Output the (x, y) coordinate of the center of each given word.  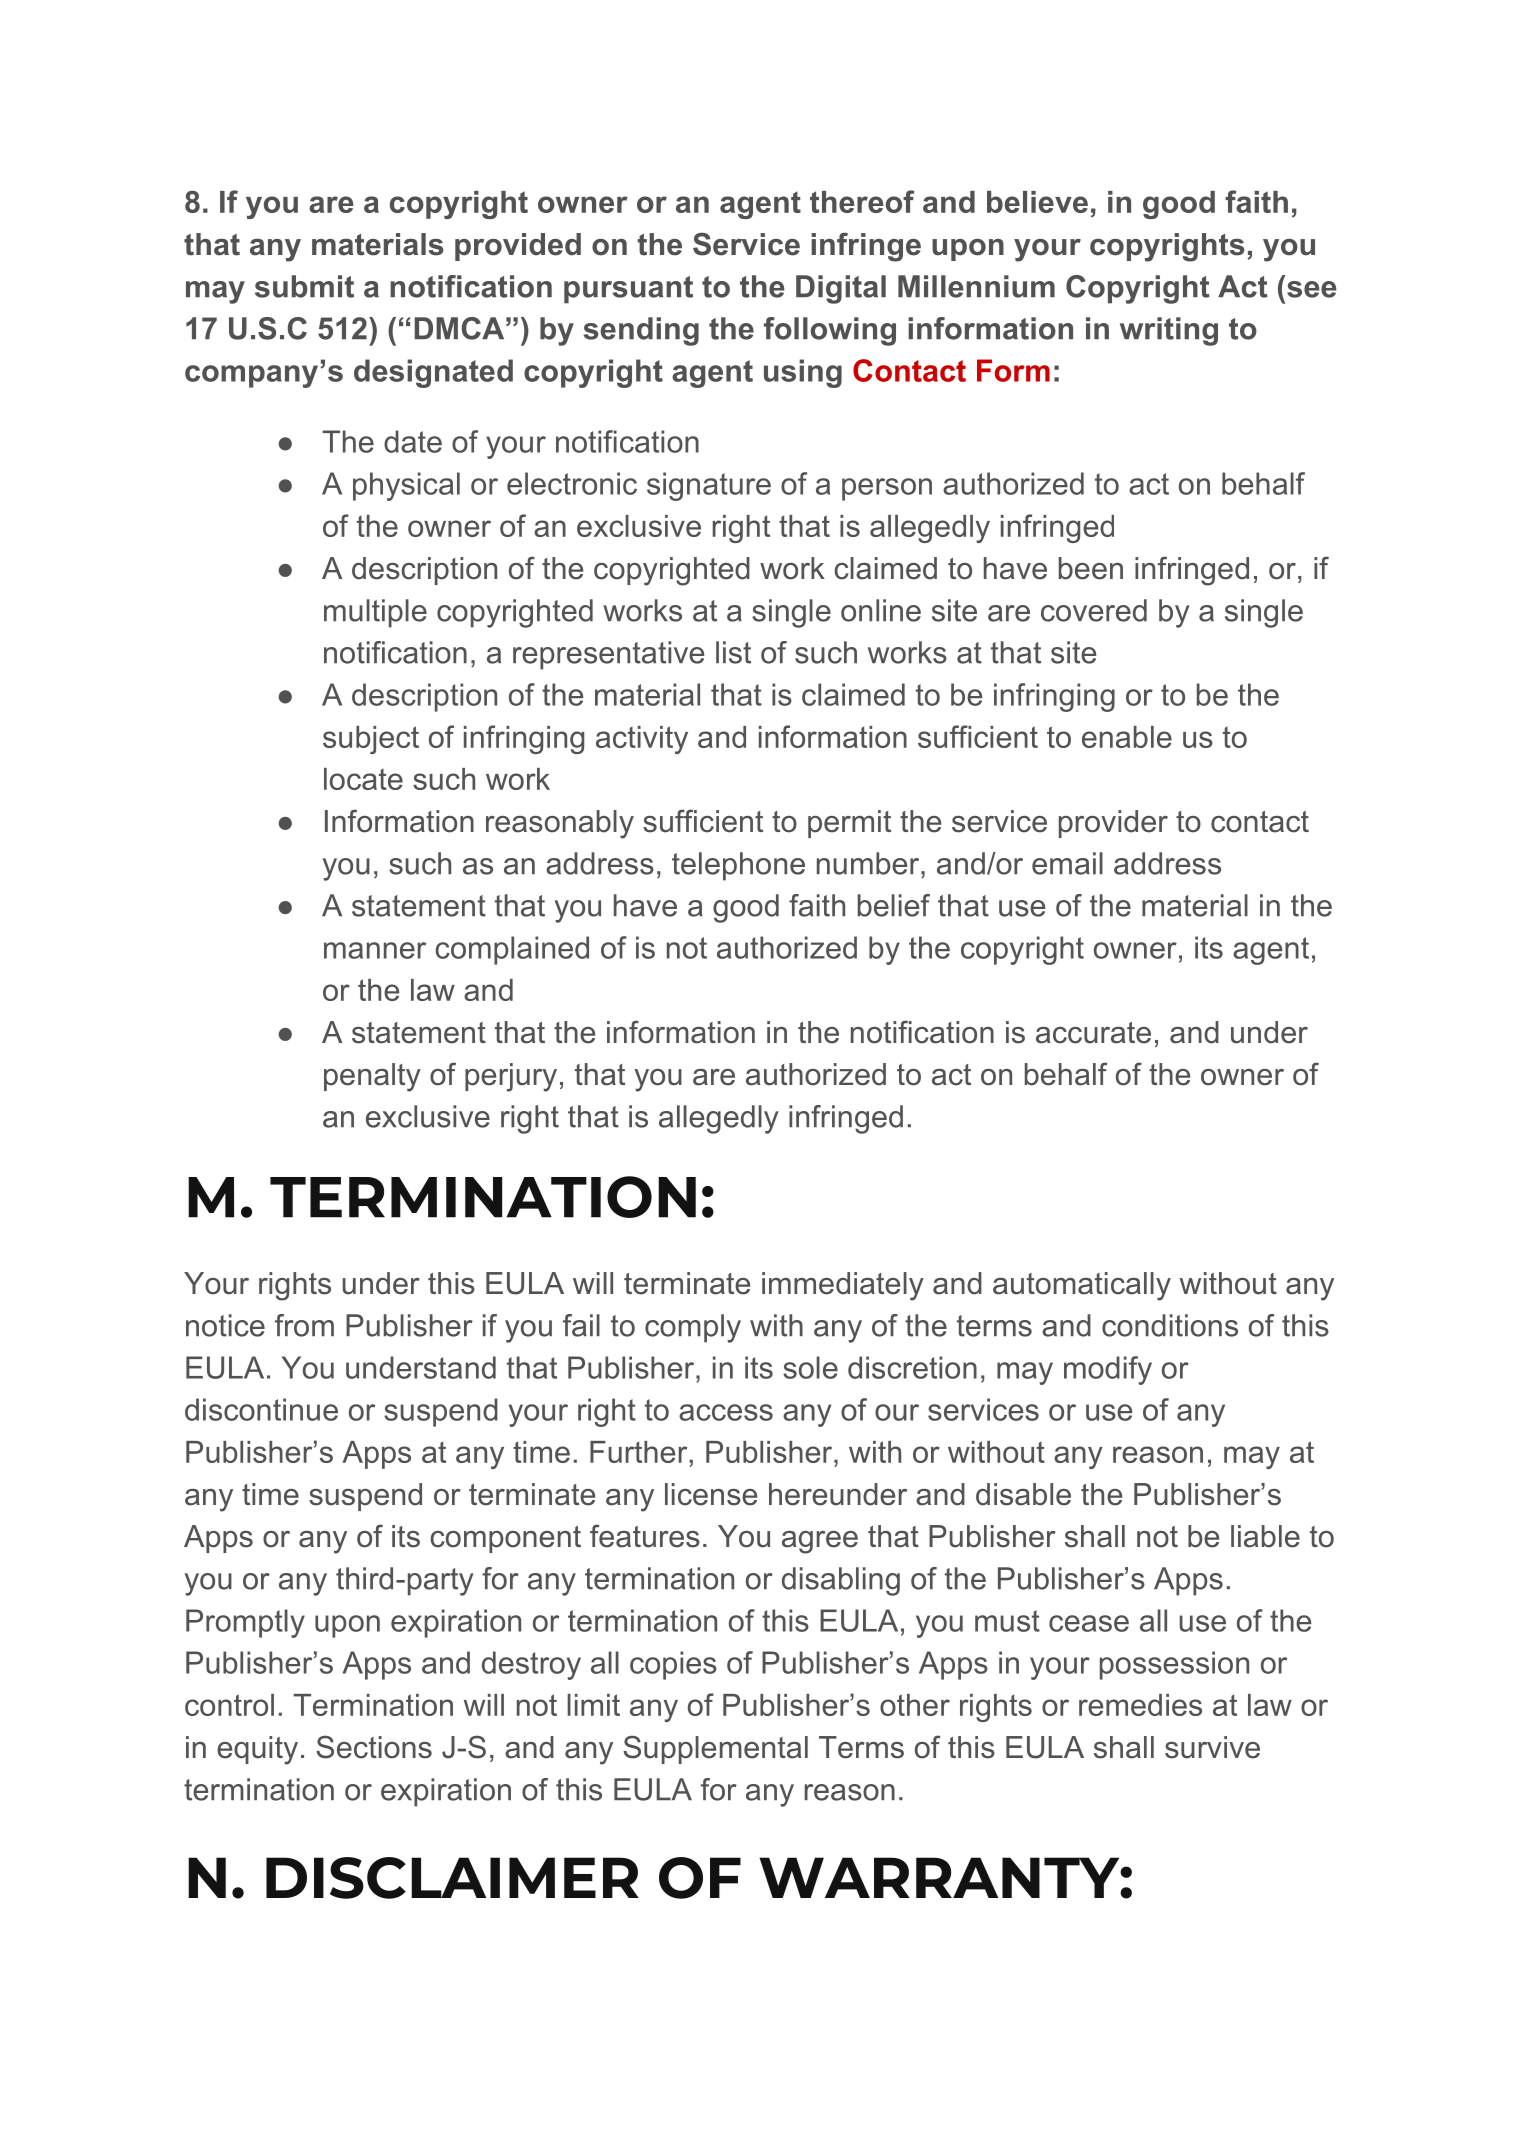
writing (1169, 331)
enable (1127, 737)
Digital (841, 289)
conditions (1170, 1325)
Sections (374, 1747)
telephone (738, 866)
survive (1212, 1747)
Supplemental (715, 1749)
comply (693, 1328)
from (304, 1325)
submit (304, 286)
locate (363, 779)
